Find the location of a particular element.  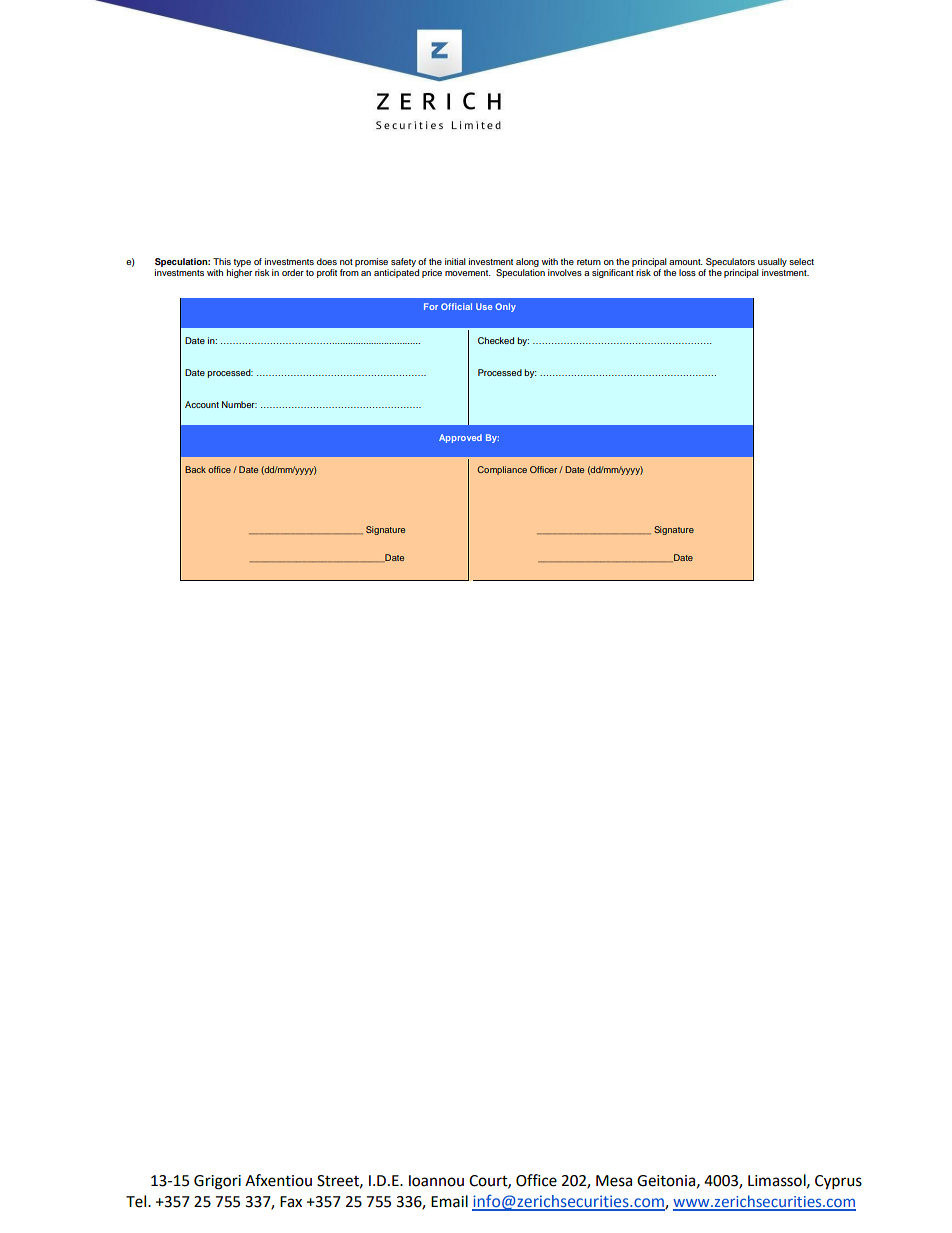

Back is located at coordinates (195, 469).
